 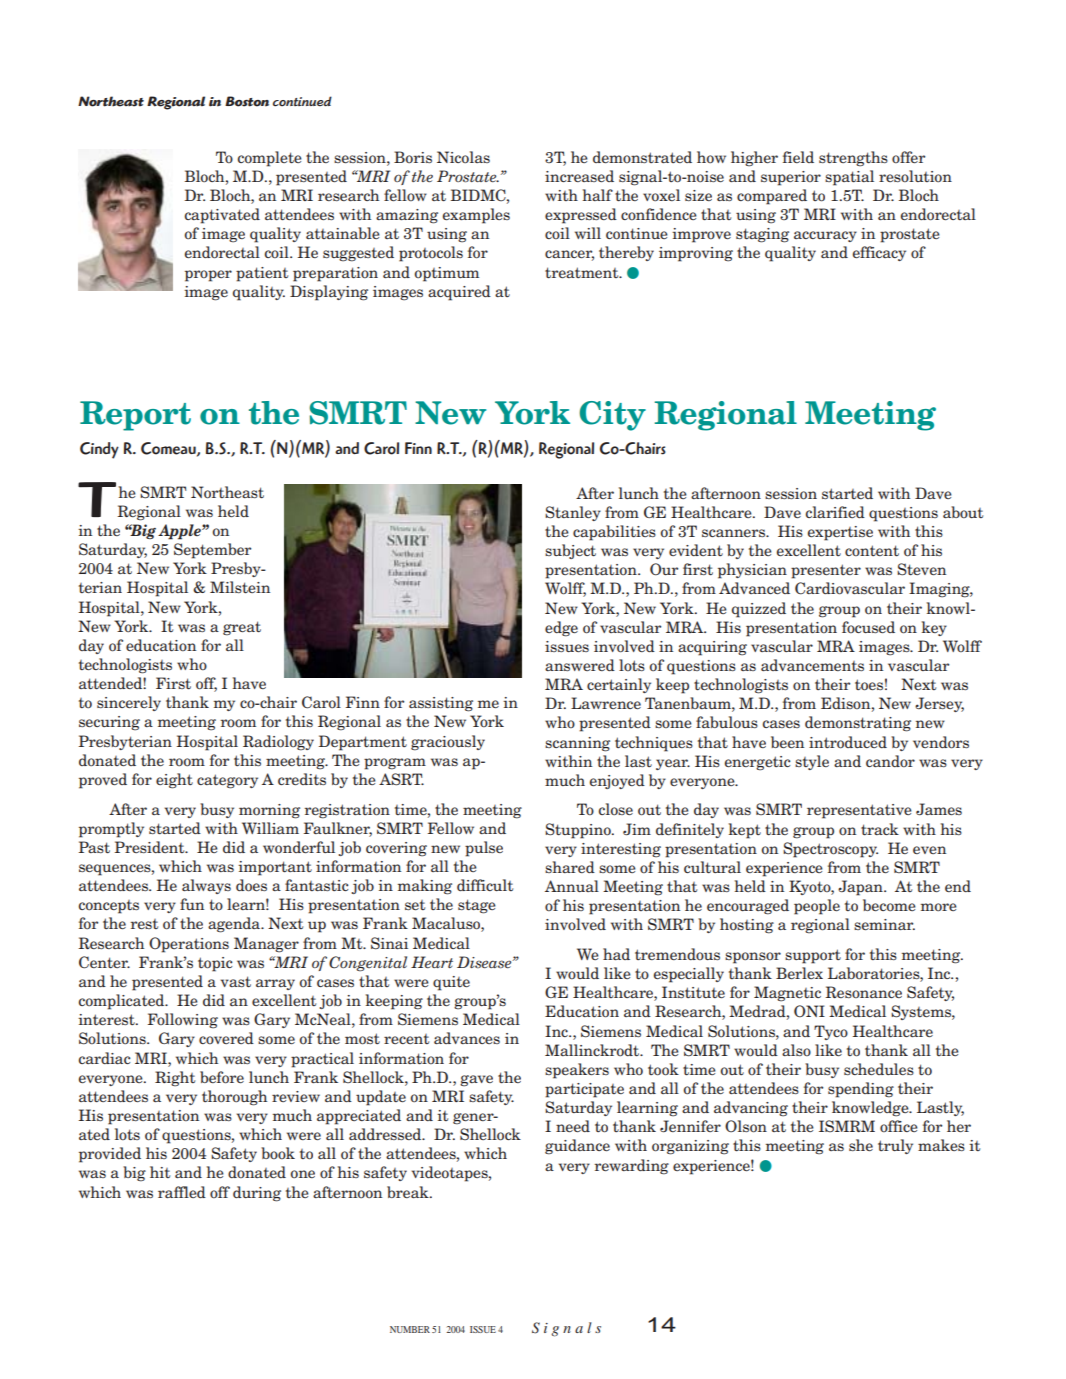 I want to click on strengths, so click(x=853, y=159).
